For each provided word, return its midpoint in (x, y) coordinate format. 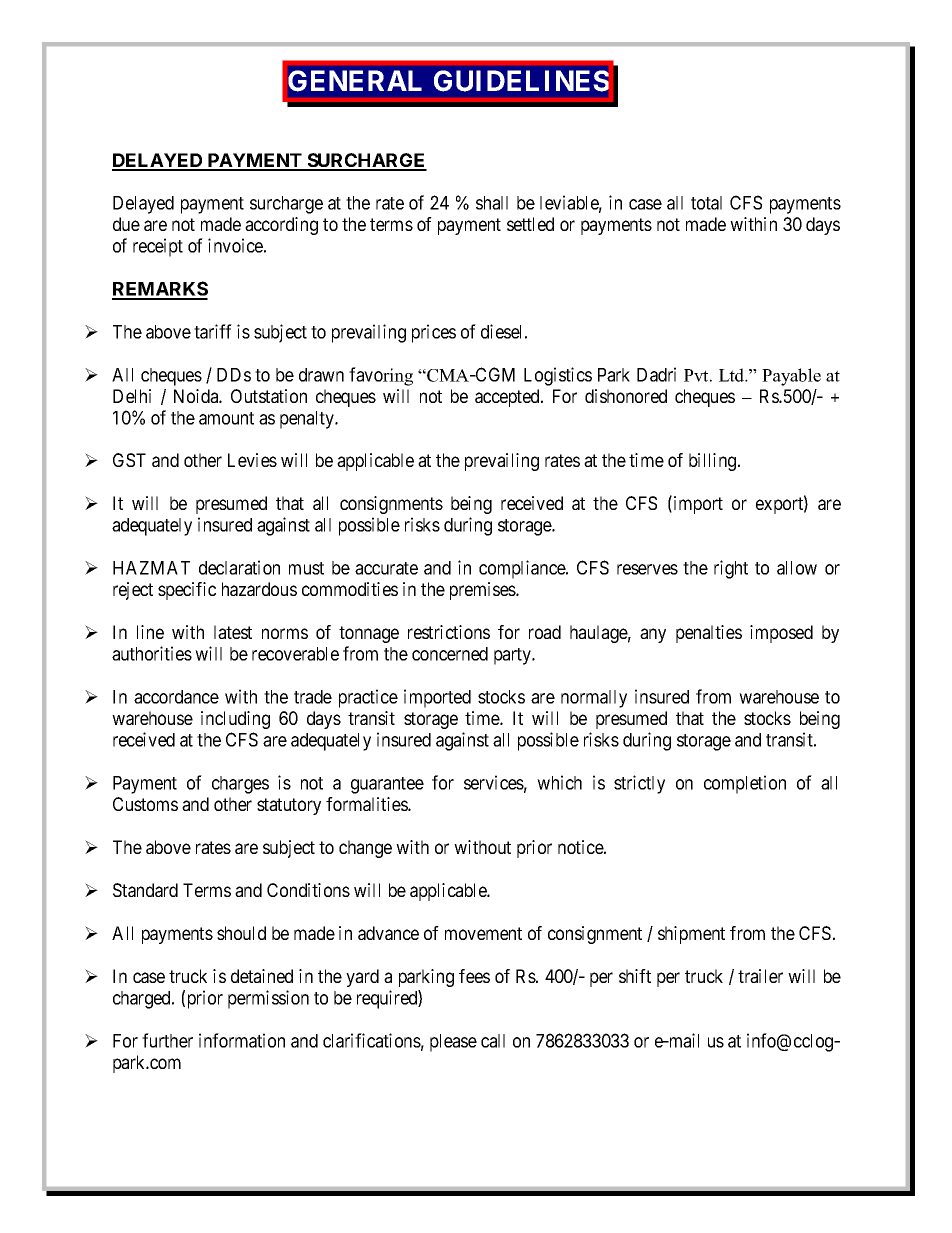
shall (492, 203)
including (235, 720)
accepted (508, 398)
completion (745, 784)
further (167, 1040)
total (706, 203)
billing (714, 462)
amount (226, 418)
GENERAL (355, 81)
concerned (450, 654)
